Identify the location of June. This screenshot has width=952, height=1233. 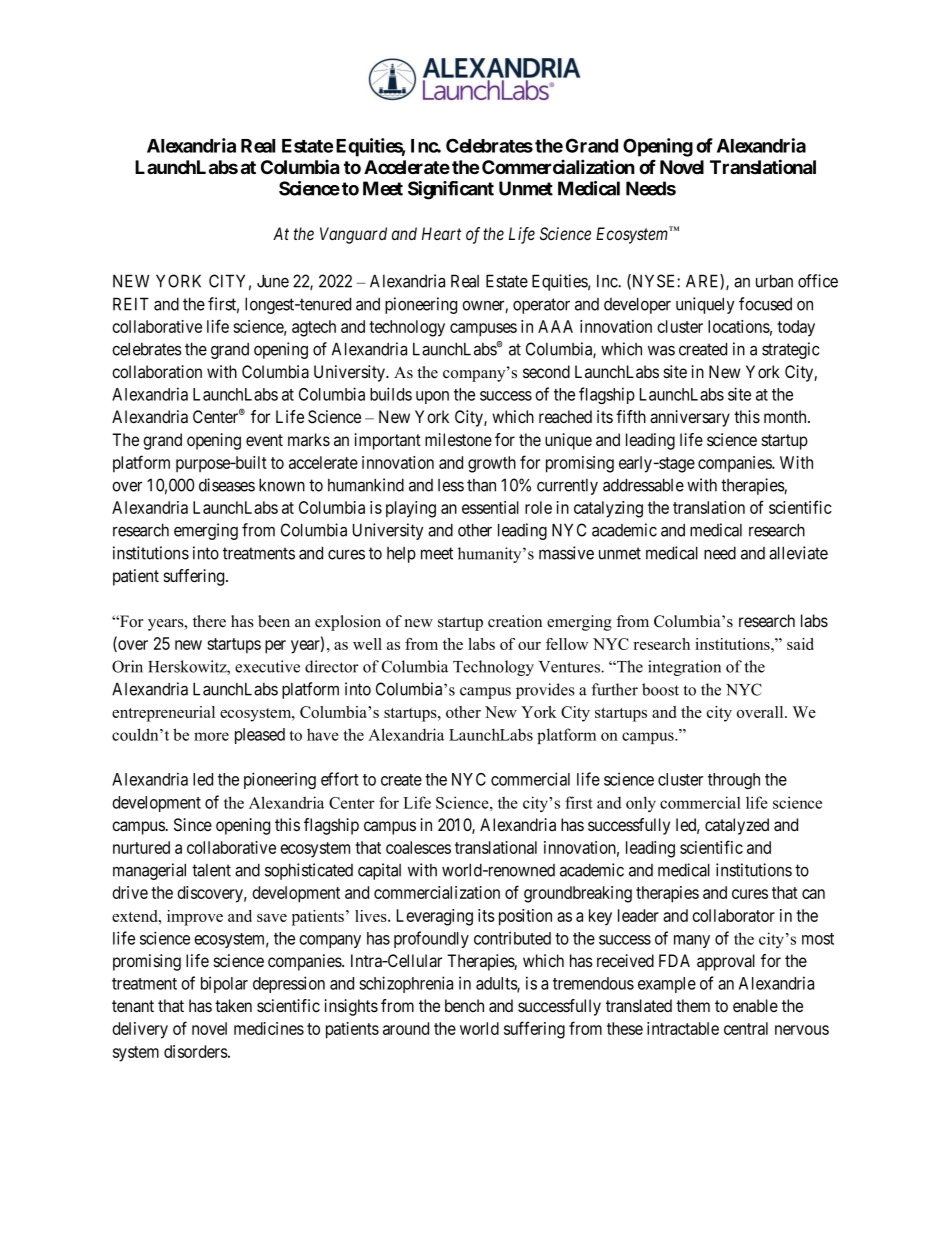
(273, 281).
